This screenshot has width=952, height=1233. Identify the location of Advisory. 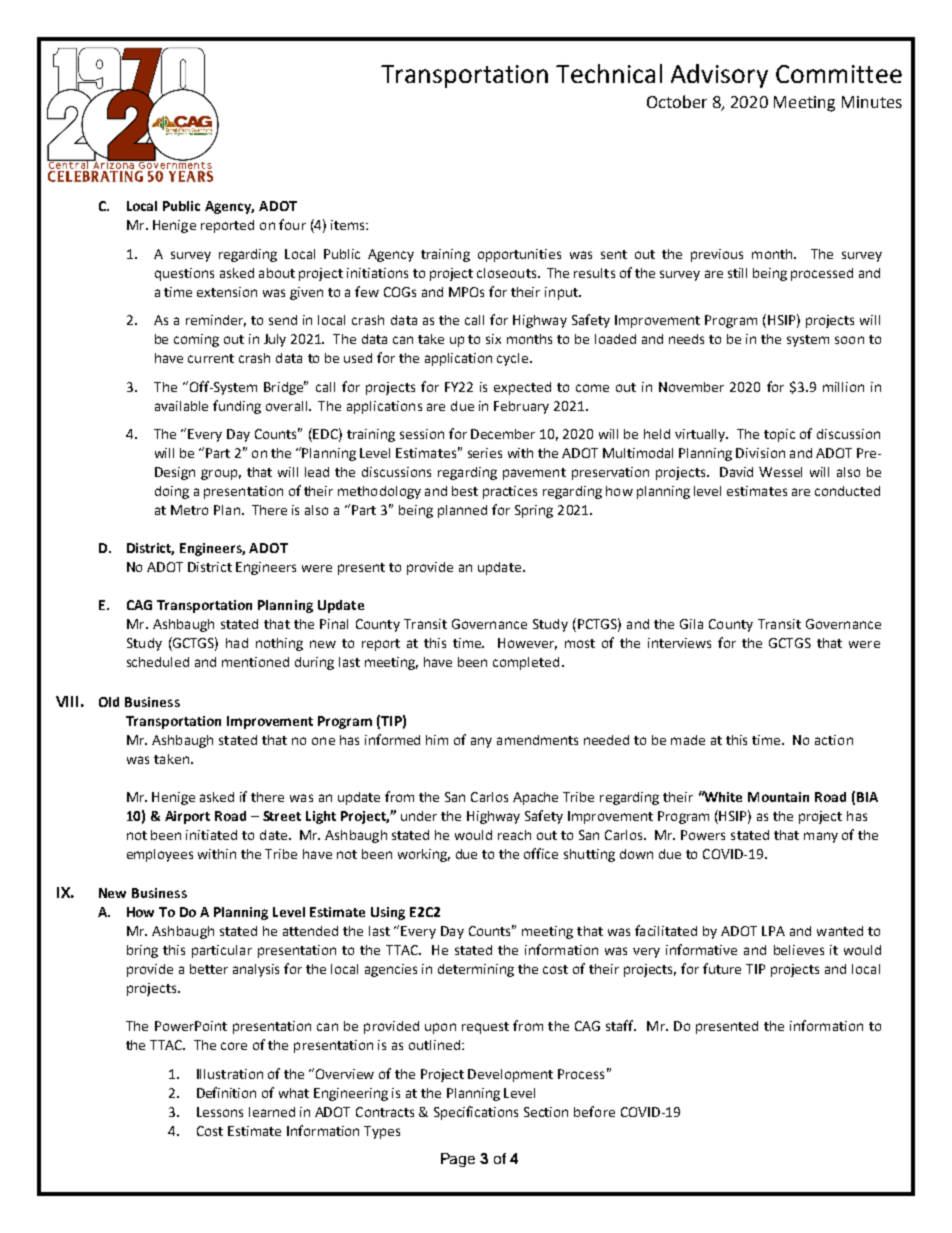
(719, 76).
